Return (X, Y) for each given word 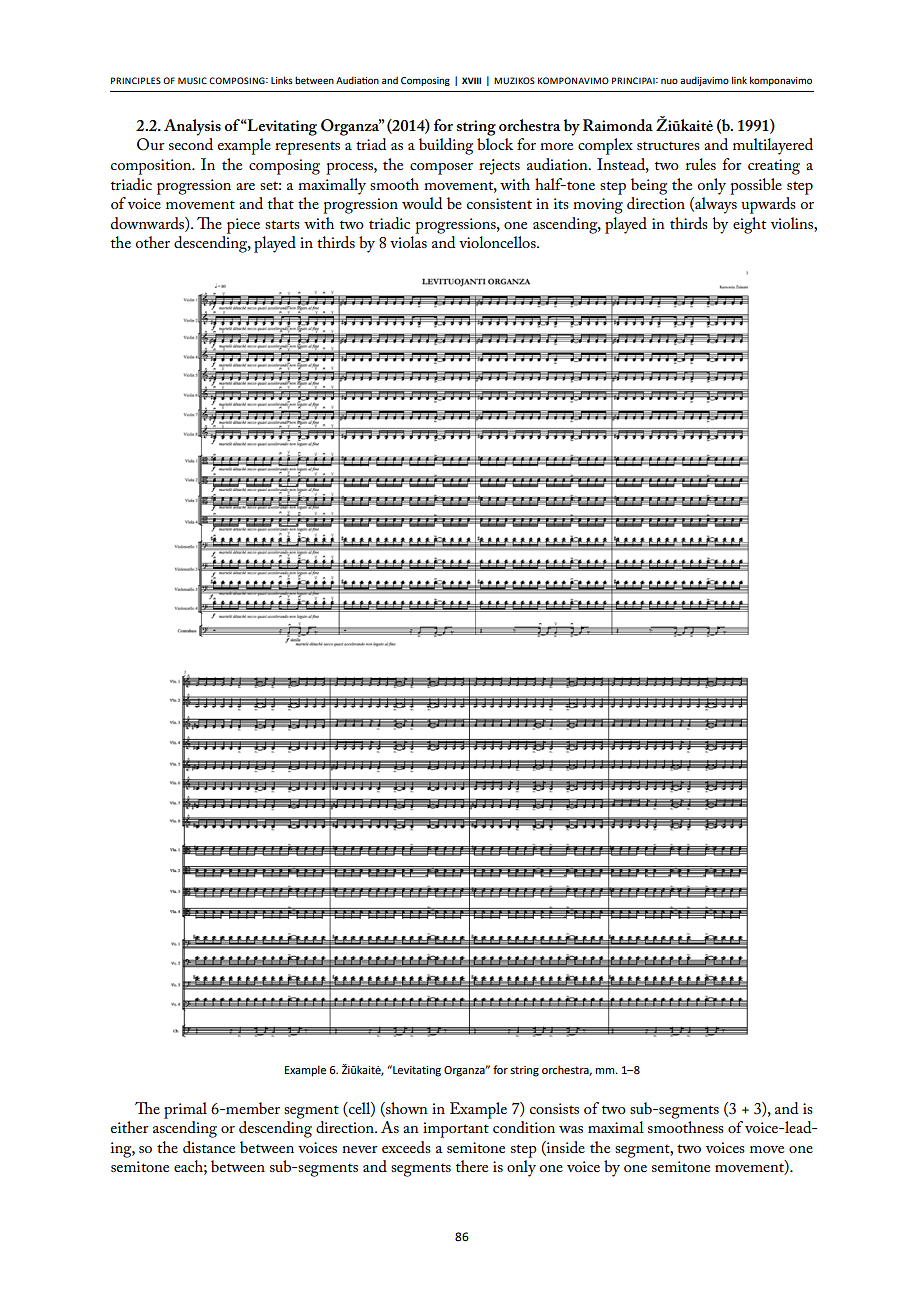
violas (408, 242)
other (152, 242)
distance (209, 1147)
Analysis (192, 127)
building (446, 146)
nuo (669, 81)
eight (749, 225)
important (456, 1130)
